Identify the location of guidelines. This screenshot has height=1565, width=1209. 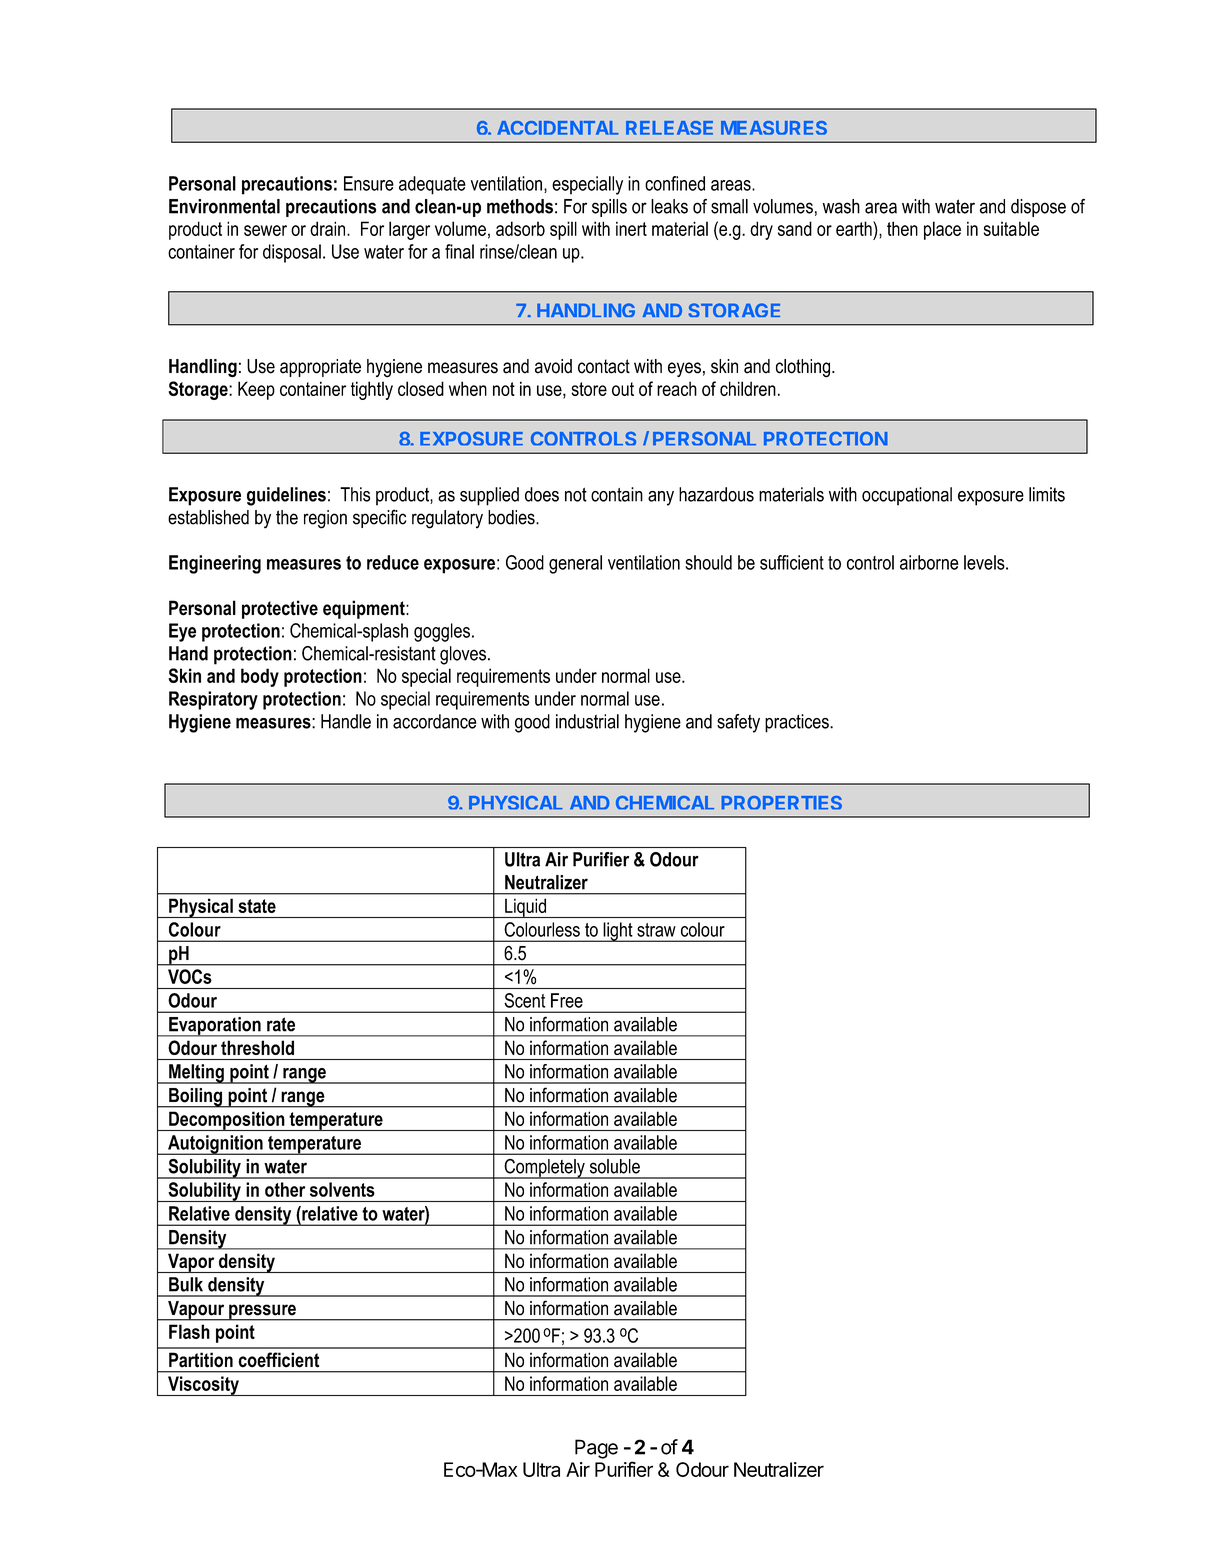
(286, 496).
